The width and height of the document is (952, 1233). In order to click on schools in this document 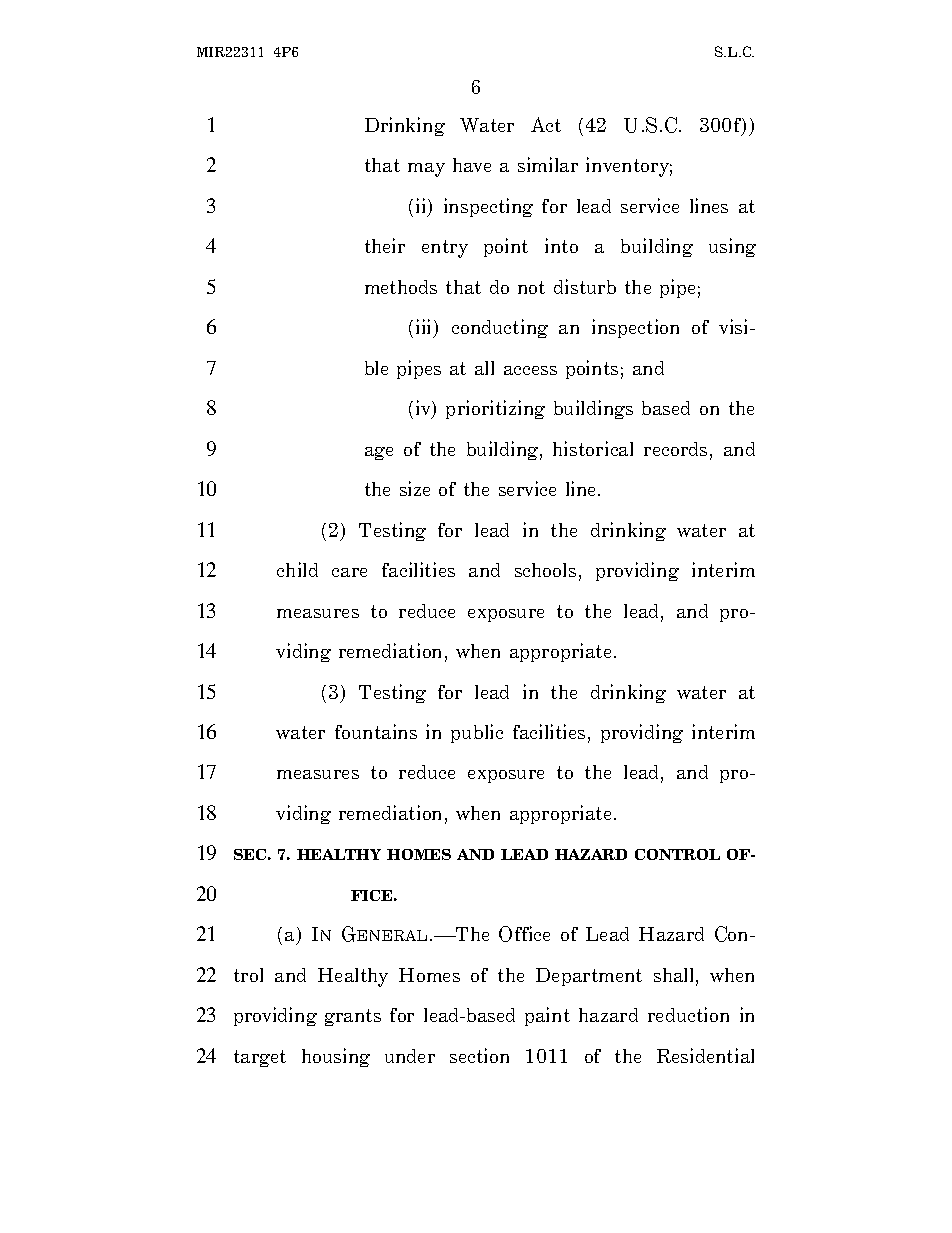, I will do `click(545, 570)`.
